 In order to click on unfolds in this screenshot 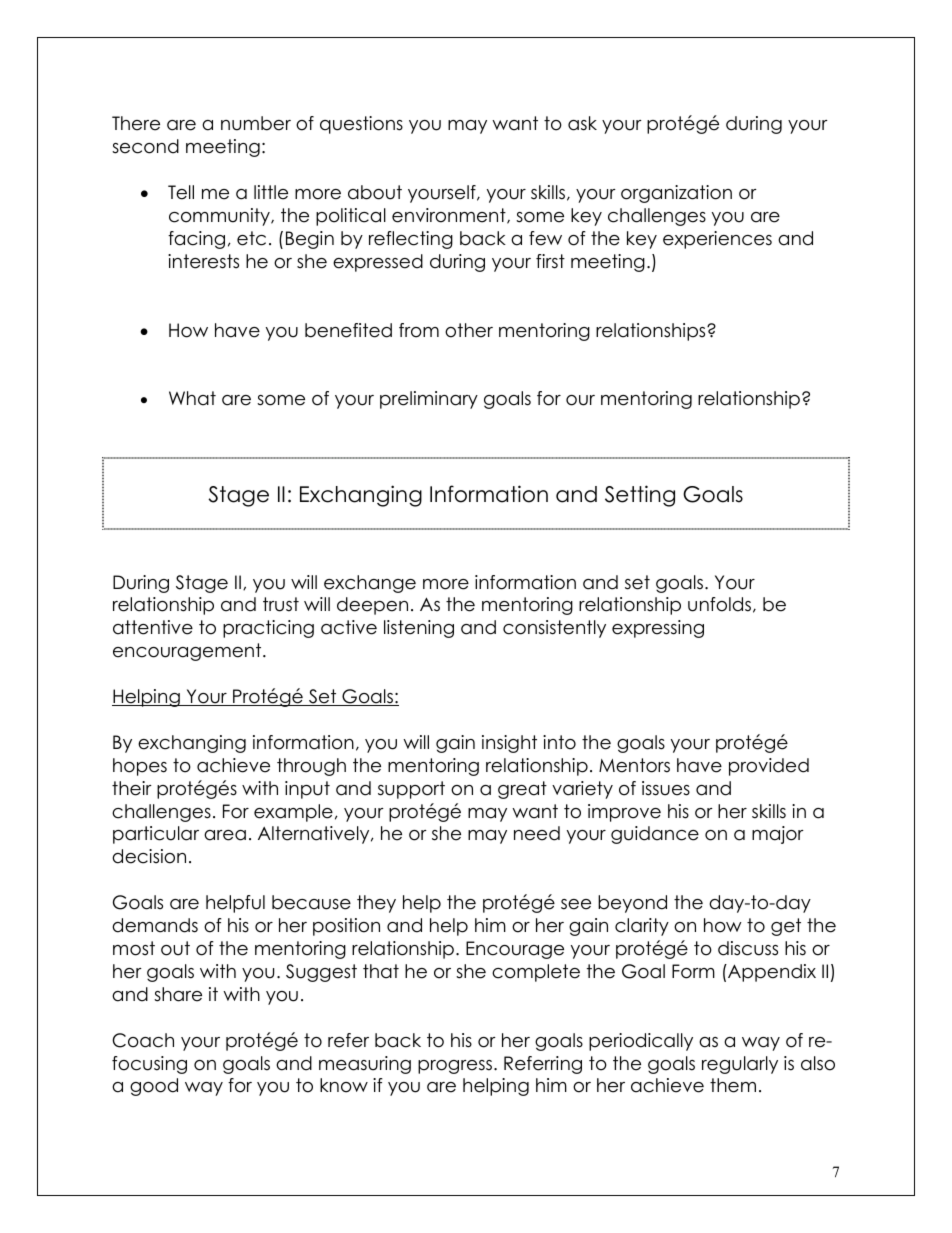, I will do `click(719, 604)`.
